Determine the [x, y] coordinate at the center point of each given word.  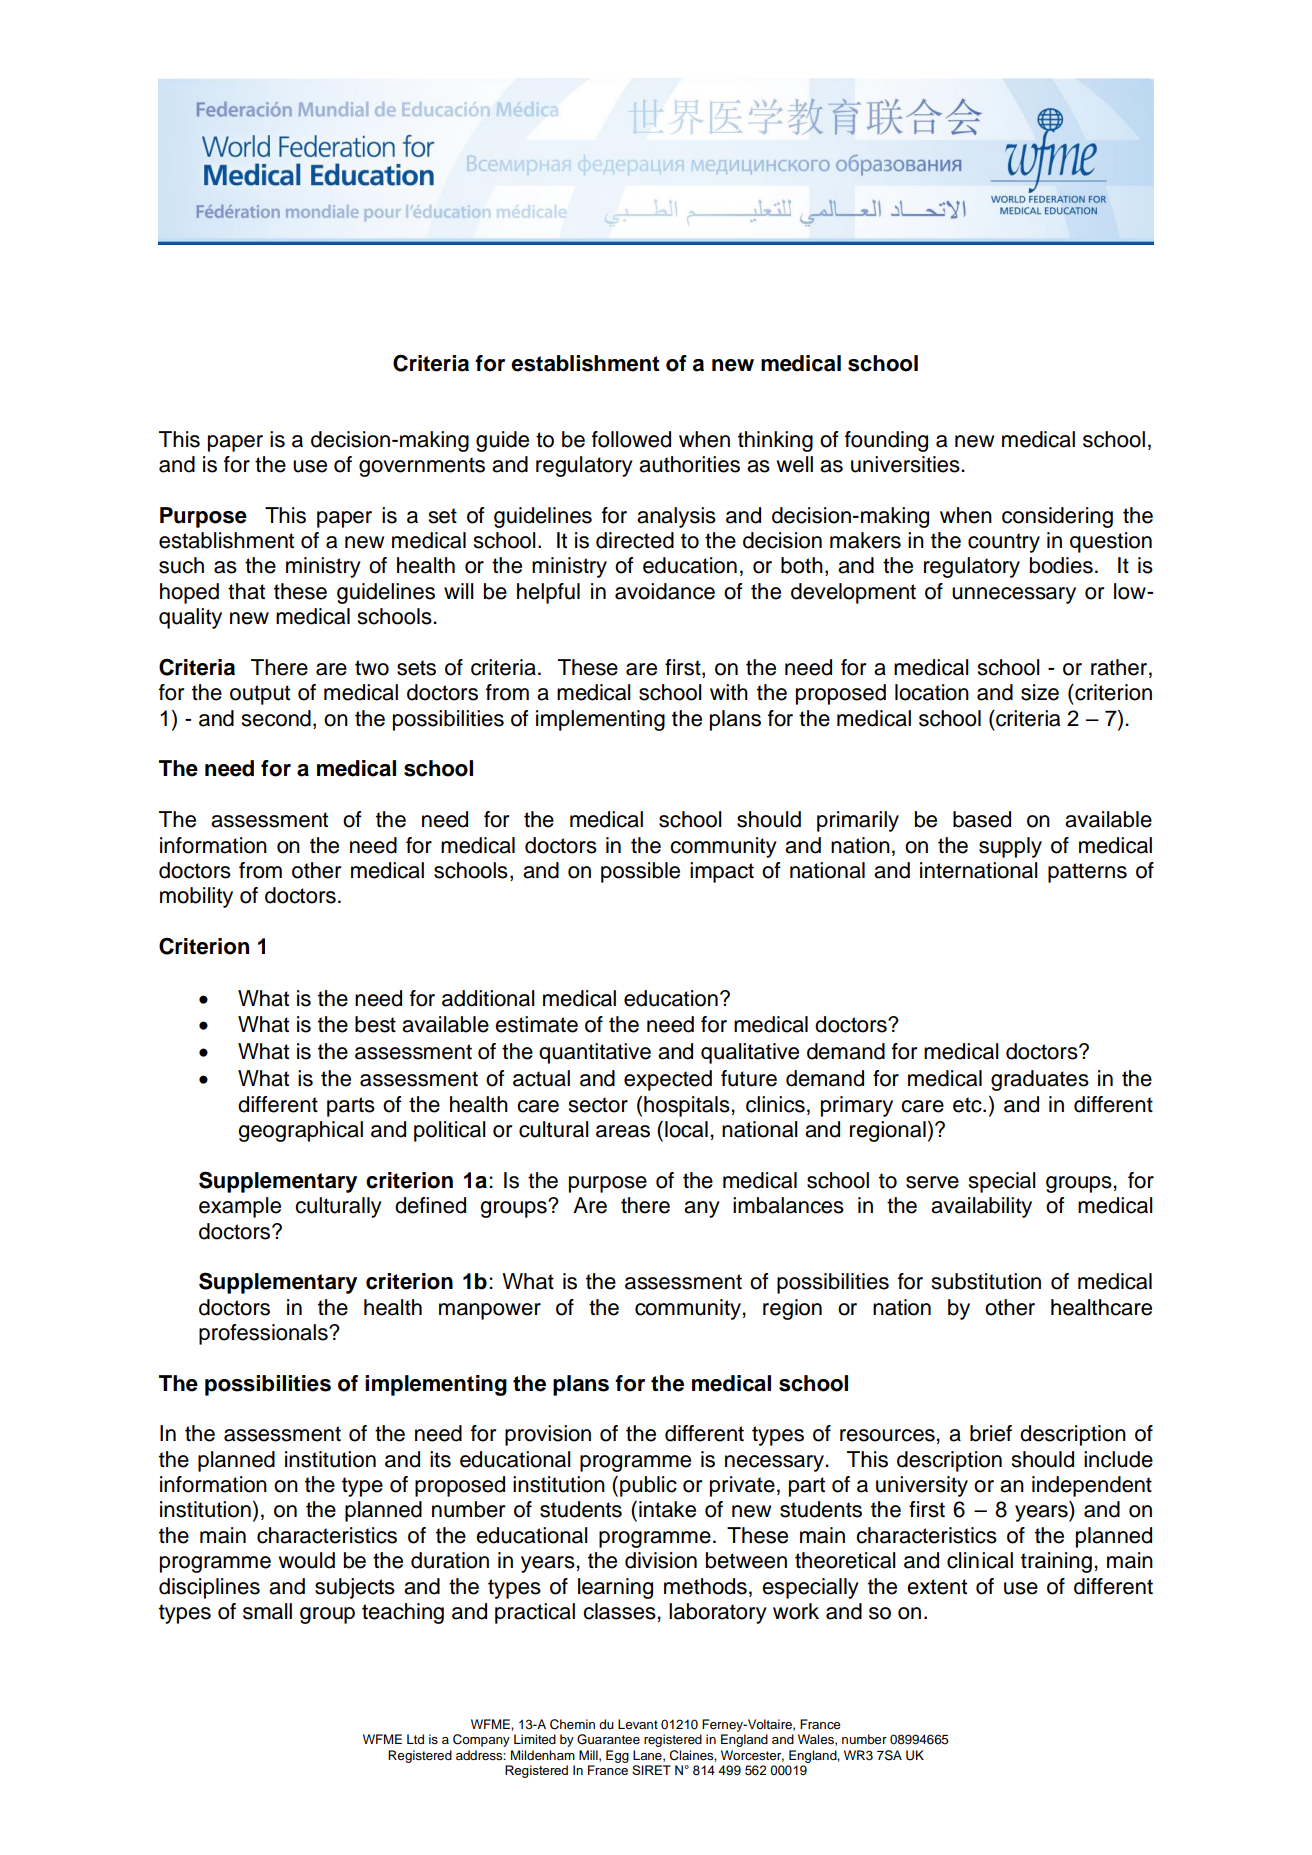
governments [422, 467]
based [982, 819]
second [276, 718]
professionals [264, 1334]
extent [937, 1587]
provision [548, 1435]
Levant [638, 1724]
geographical [300, 1131]
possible [640, 872]
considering [1057, 517]
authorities [689, 464]
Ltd [415, 1739]
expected [668, 1080]
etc [968, 1105]
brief [991, 1433]
